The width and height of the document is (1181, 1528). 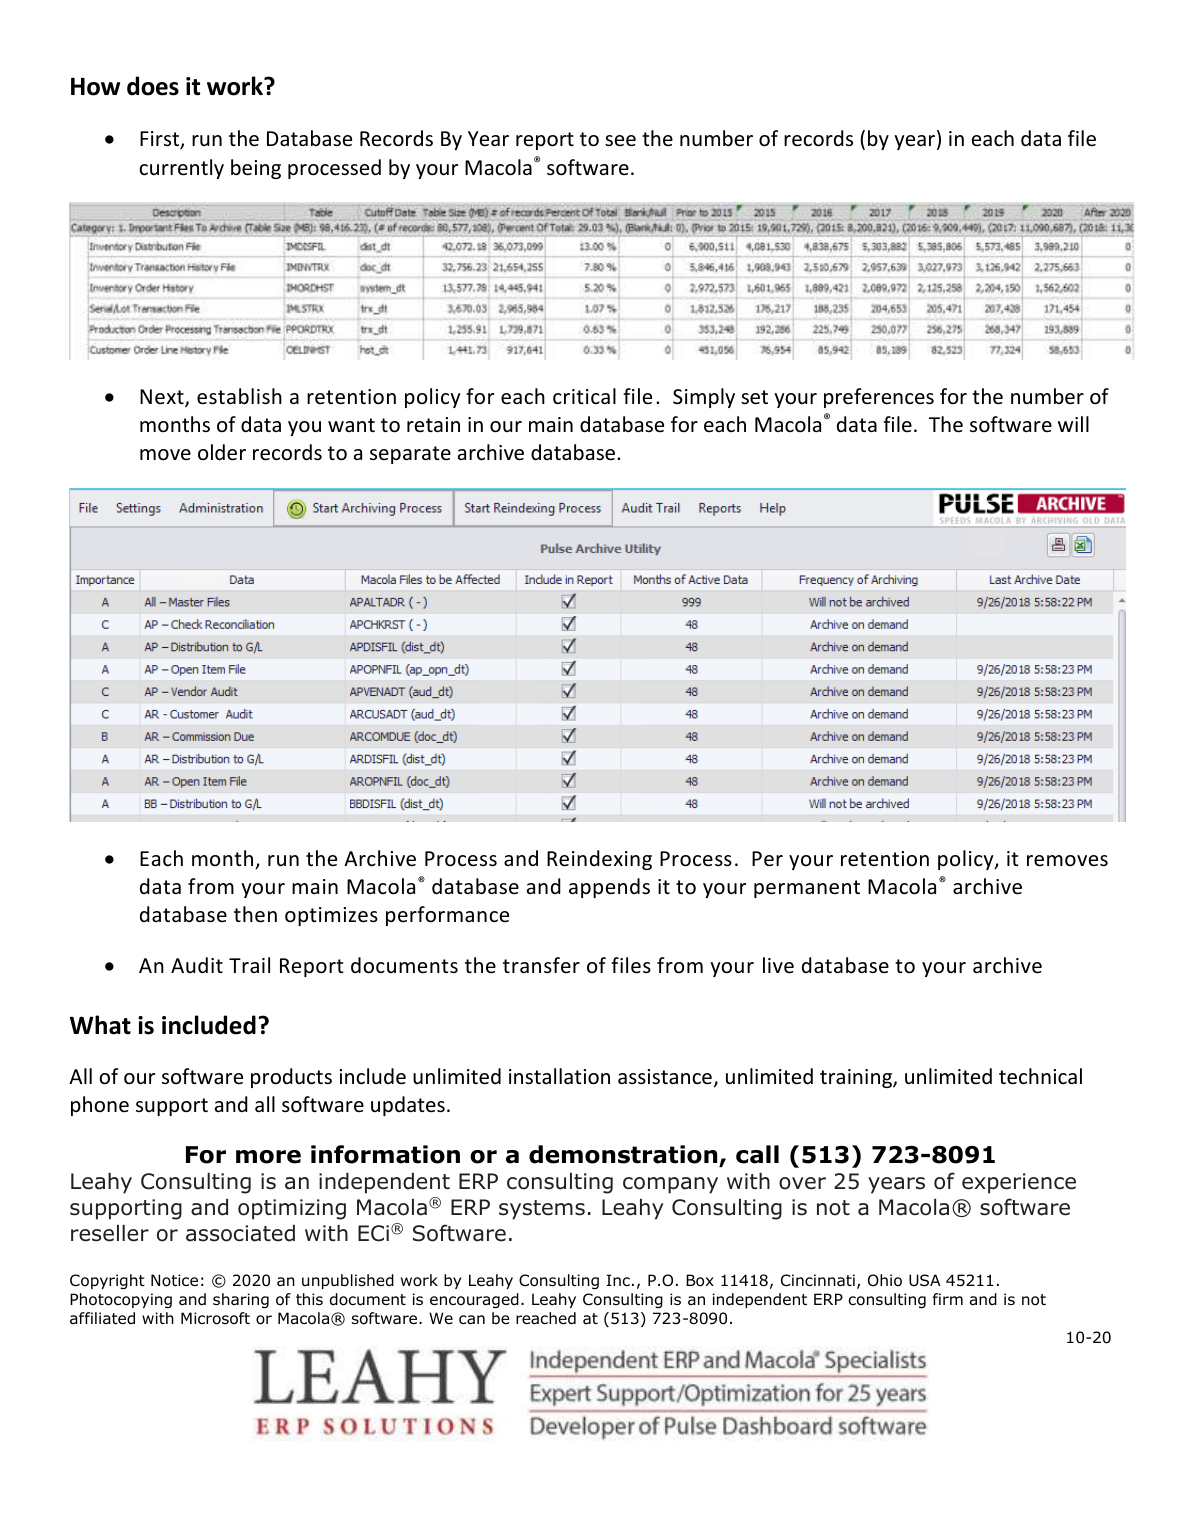 What do you see at coordinates (222, 452) in the document?
I see `older` at bounding box center [222, 452].
